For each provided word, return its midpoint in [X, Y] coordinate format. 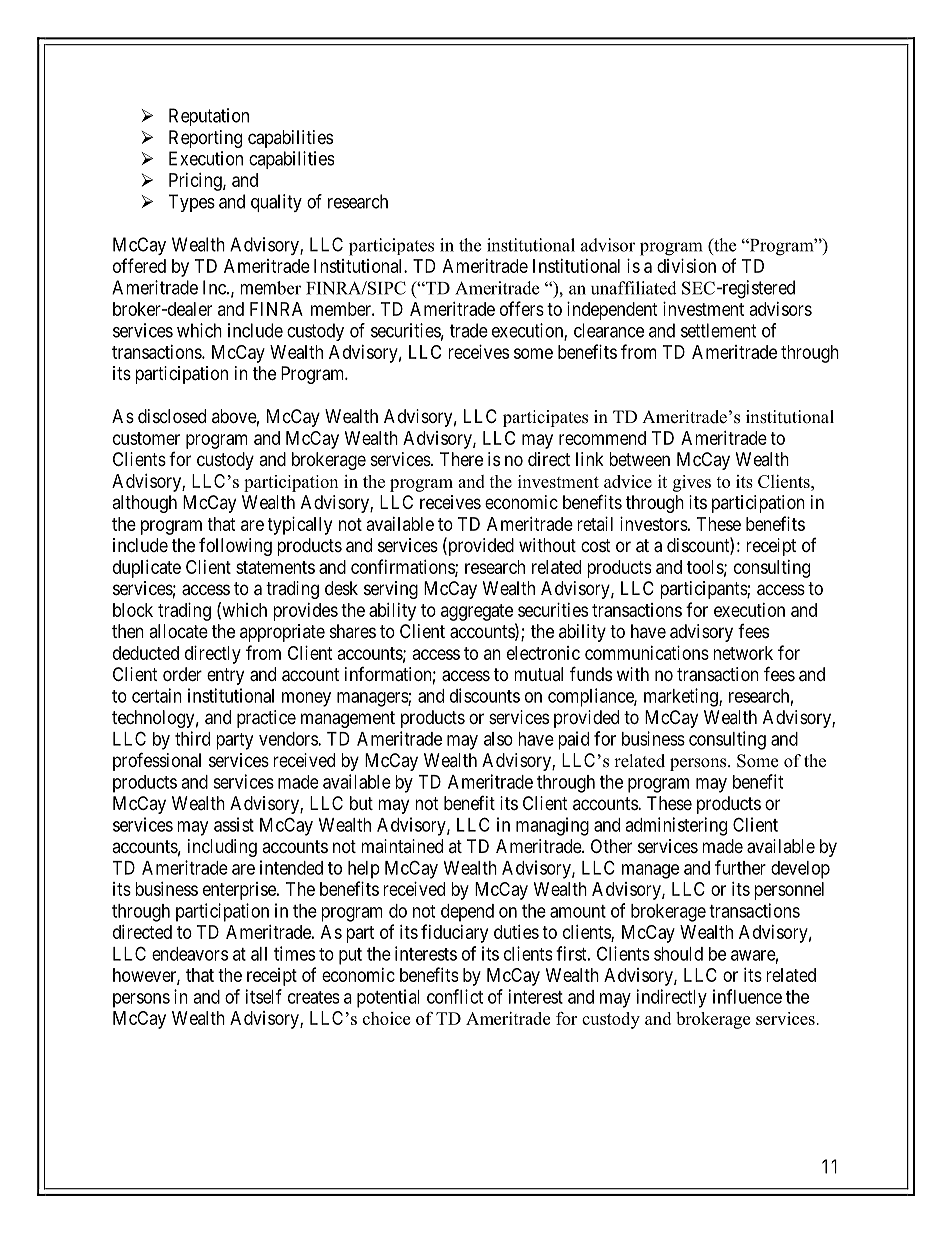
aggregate [477, 612]
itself [264, 996]
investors [654, 524]
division [686, 266]
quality [276, 203]
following [235, 547]
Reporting [205, 139]
